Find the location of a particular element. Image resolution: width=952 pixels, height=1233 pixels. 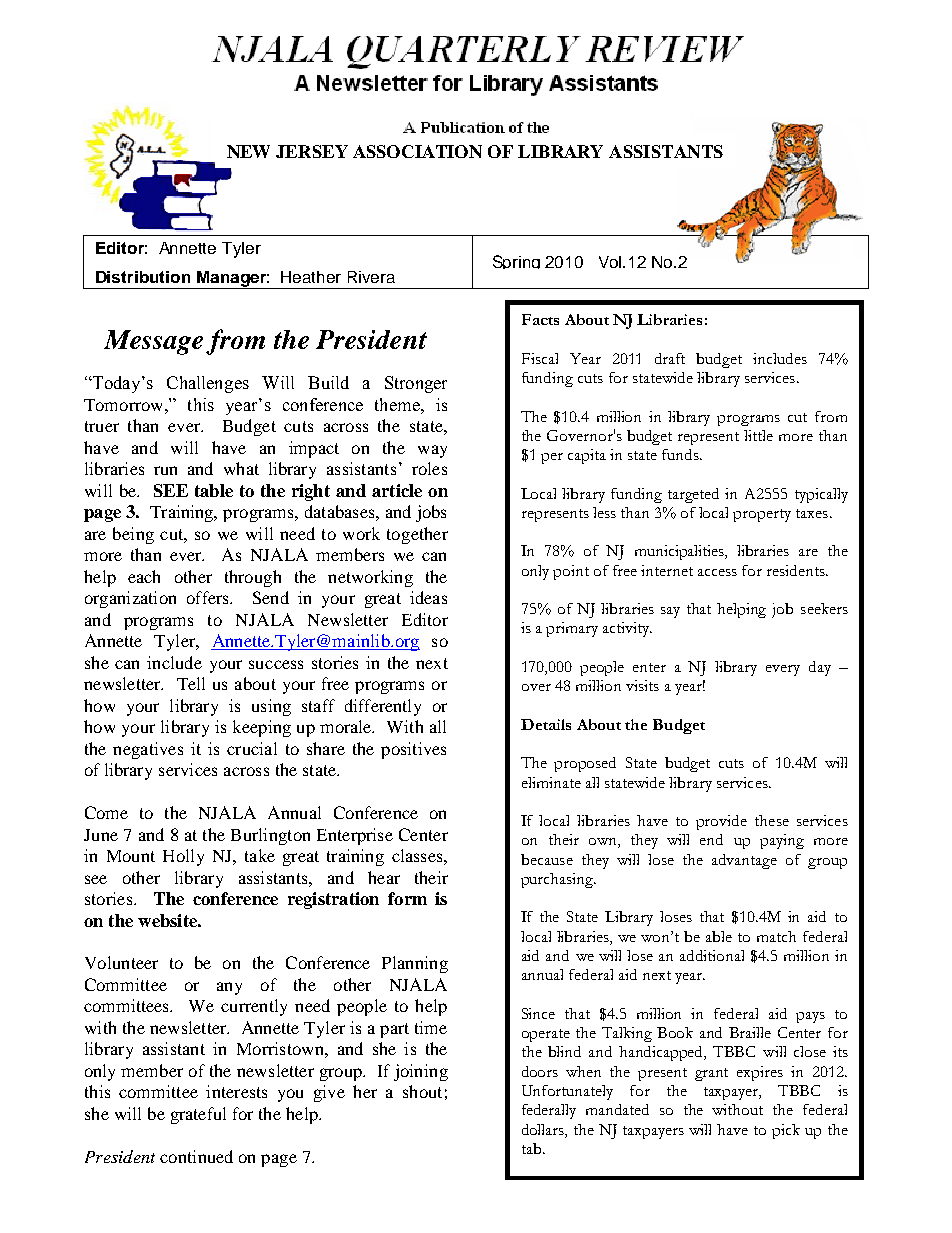

eliminate is located at coordinates (551, 782).
